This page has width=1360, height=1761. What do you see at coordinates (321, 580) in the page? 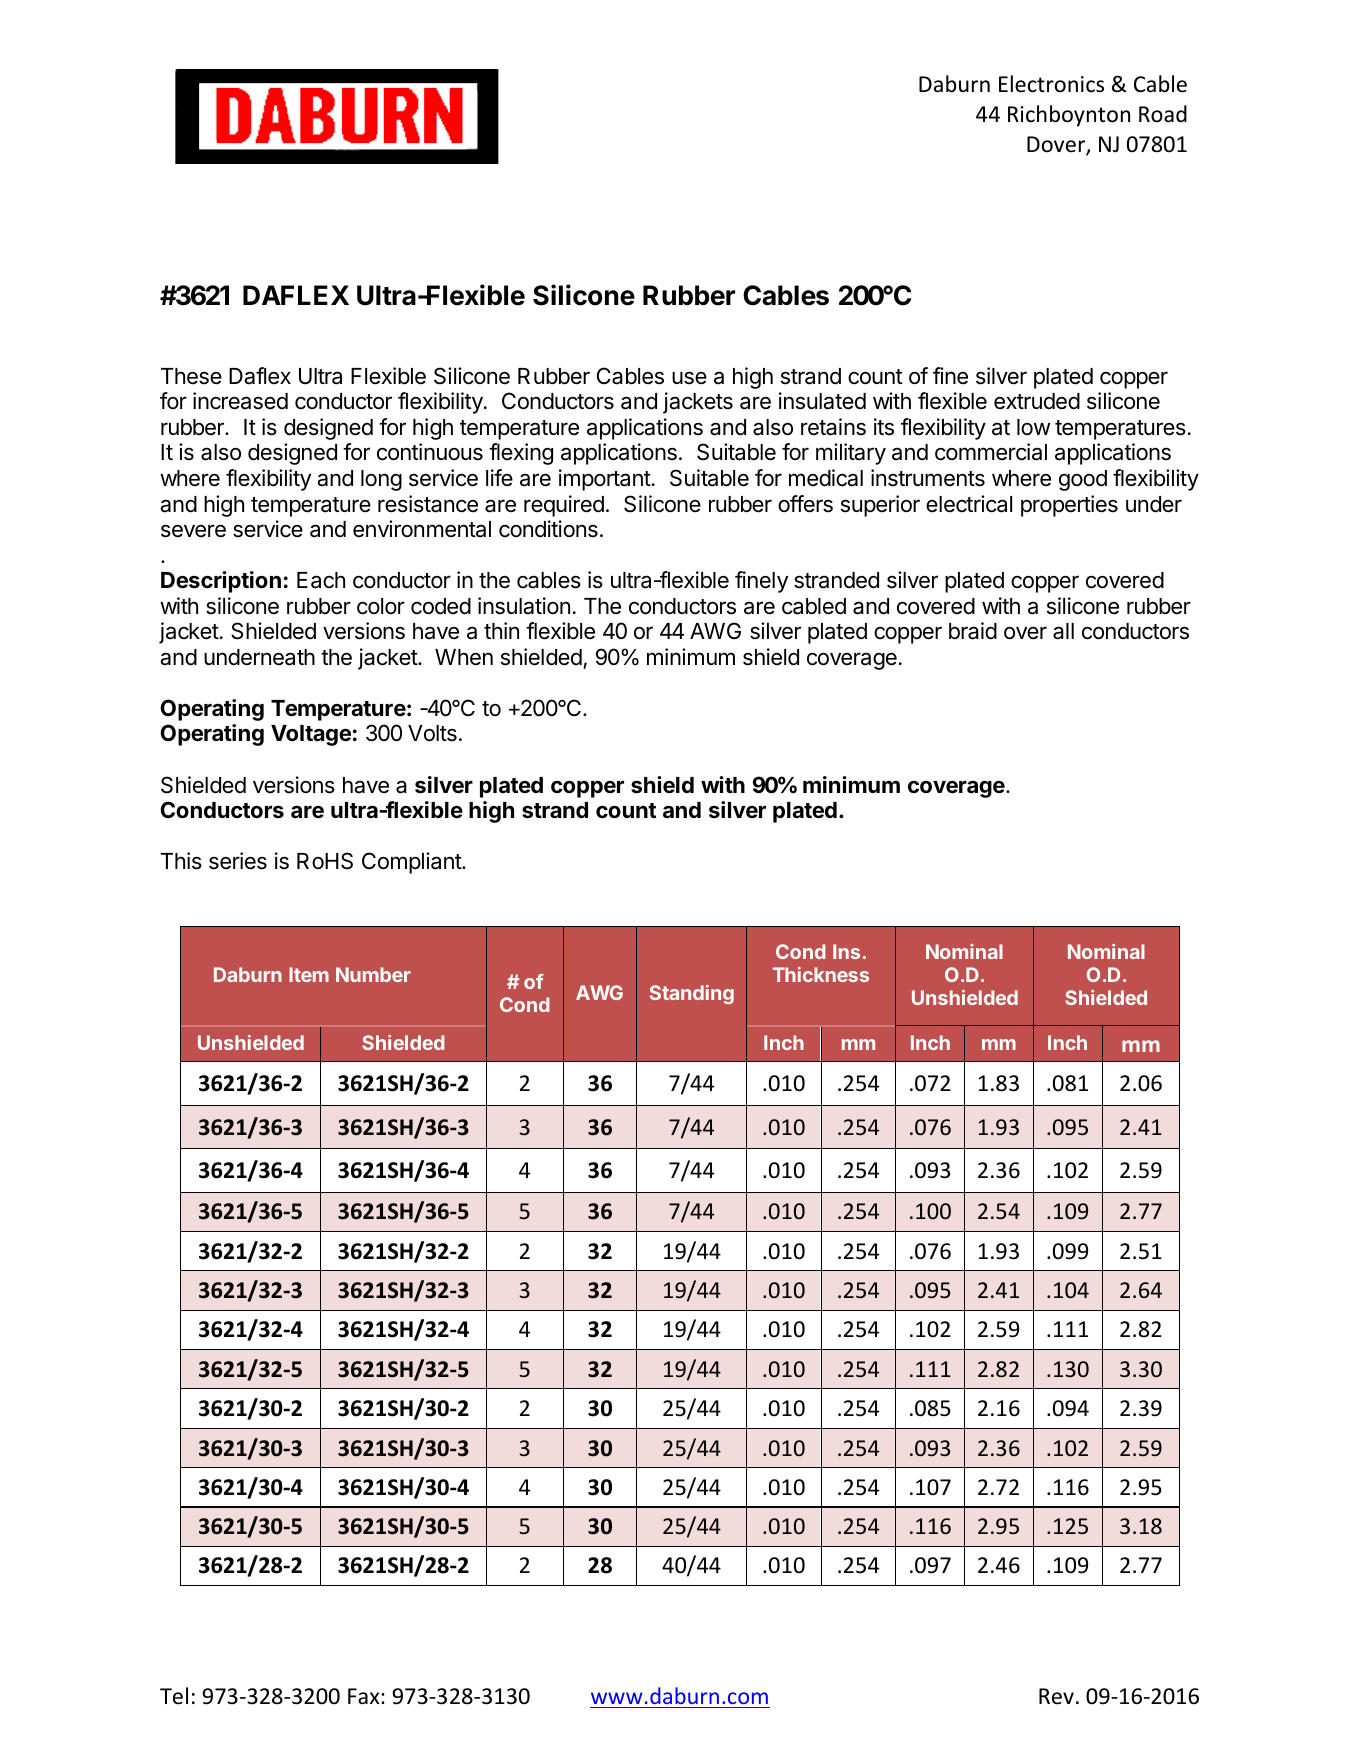
I see `Each` at bounding box center [321, 580].
